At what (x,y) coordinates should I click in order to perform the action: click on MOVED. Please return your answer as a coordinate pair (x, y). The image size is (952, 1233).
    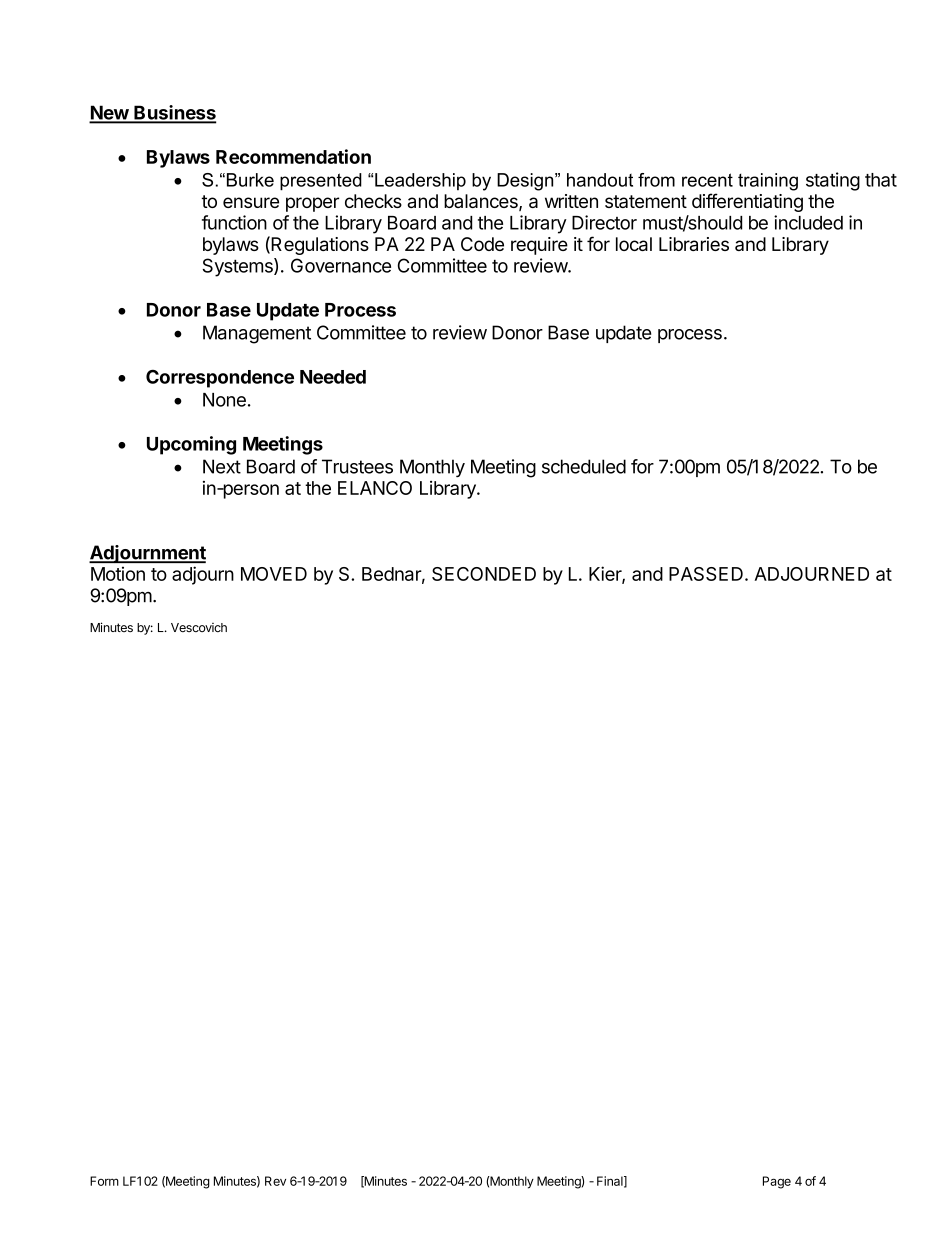
    Looking at the image, I should click on (274, 574).
